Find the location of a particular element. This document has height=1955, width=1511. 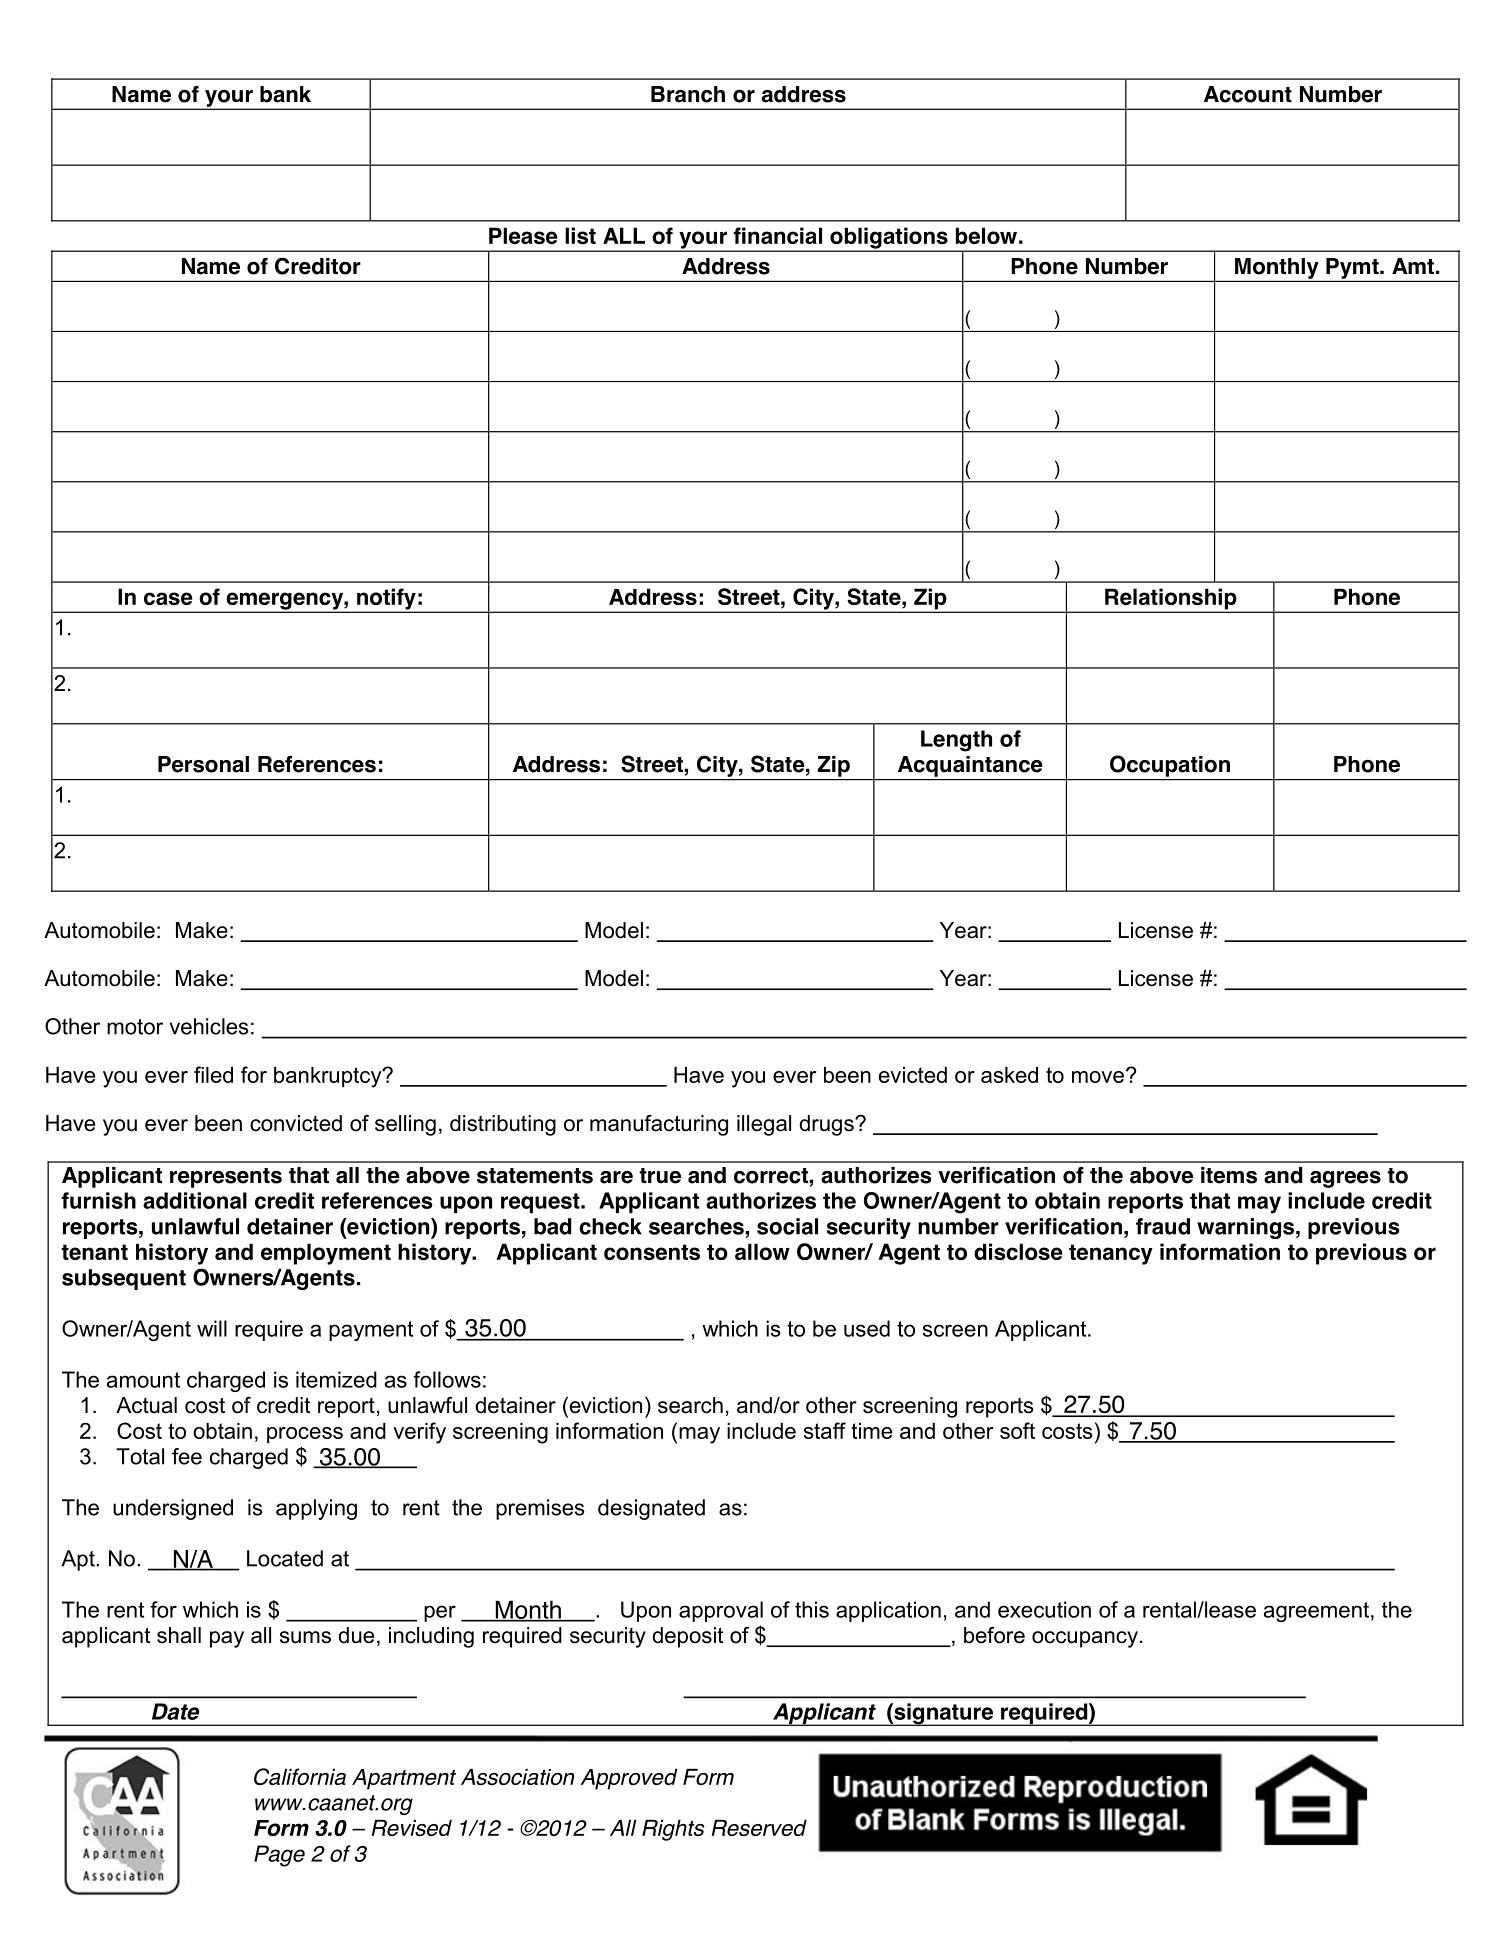

evicted is located at coordinates (913, 1075).
